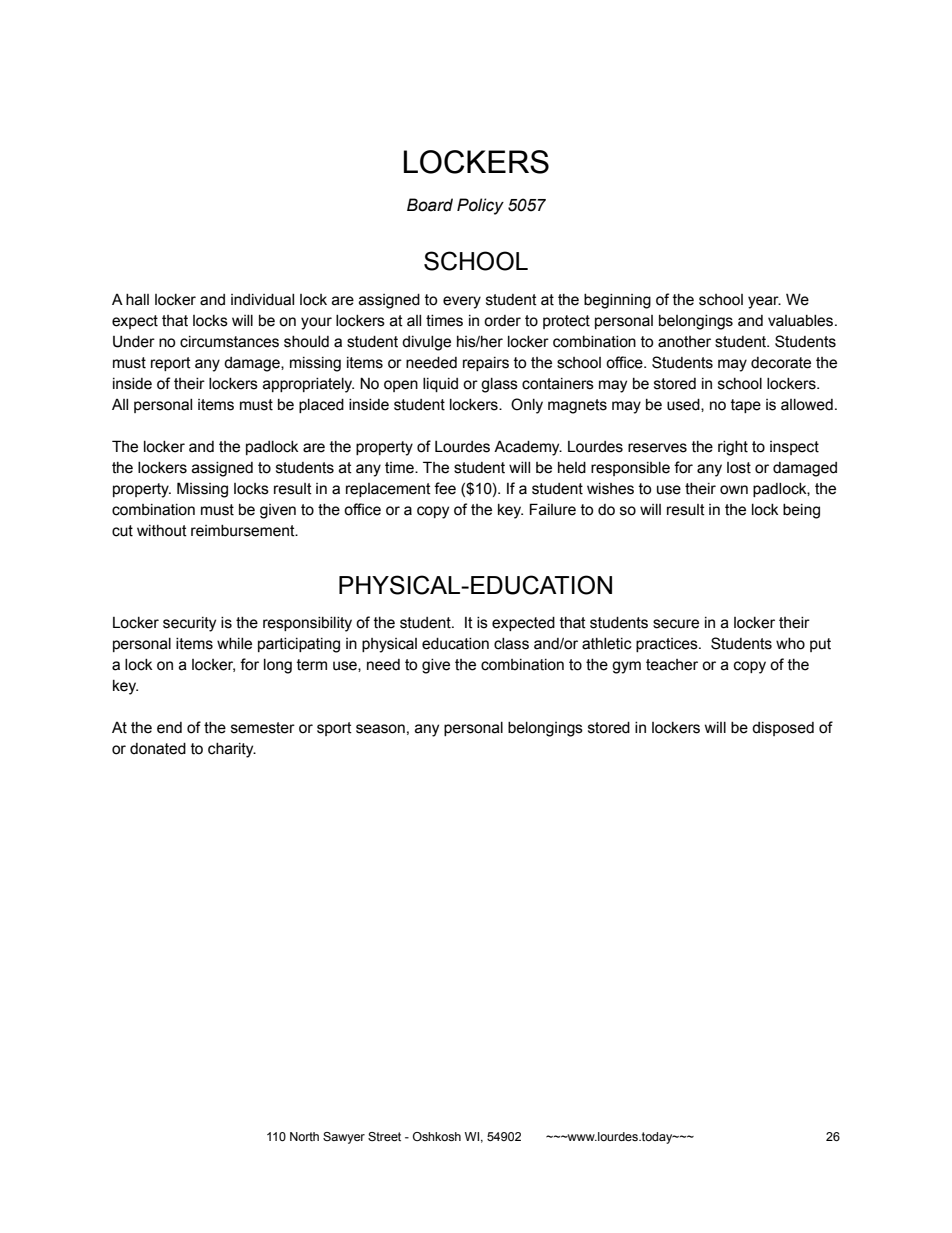 This image has height=1233, width=952. I want to click on reimbursement, so click(244, 531).
